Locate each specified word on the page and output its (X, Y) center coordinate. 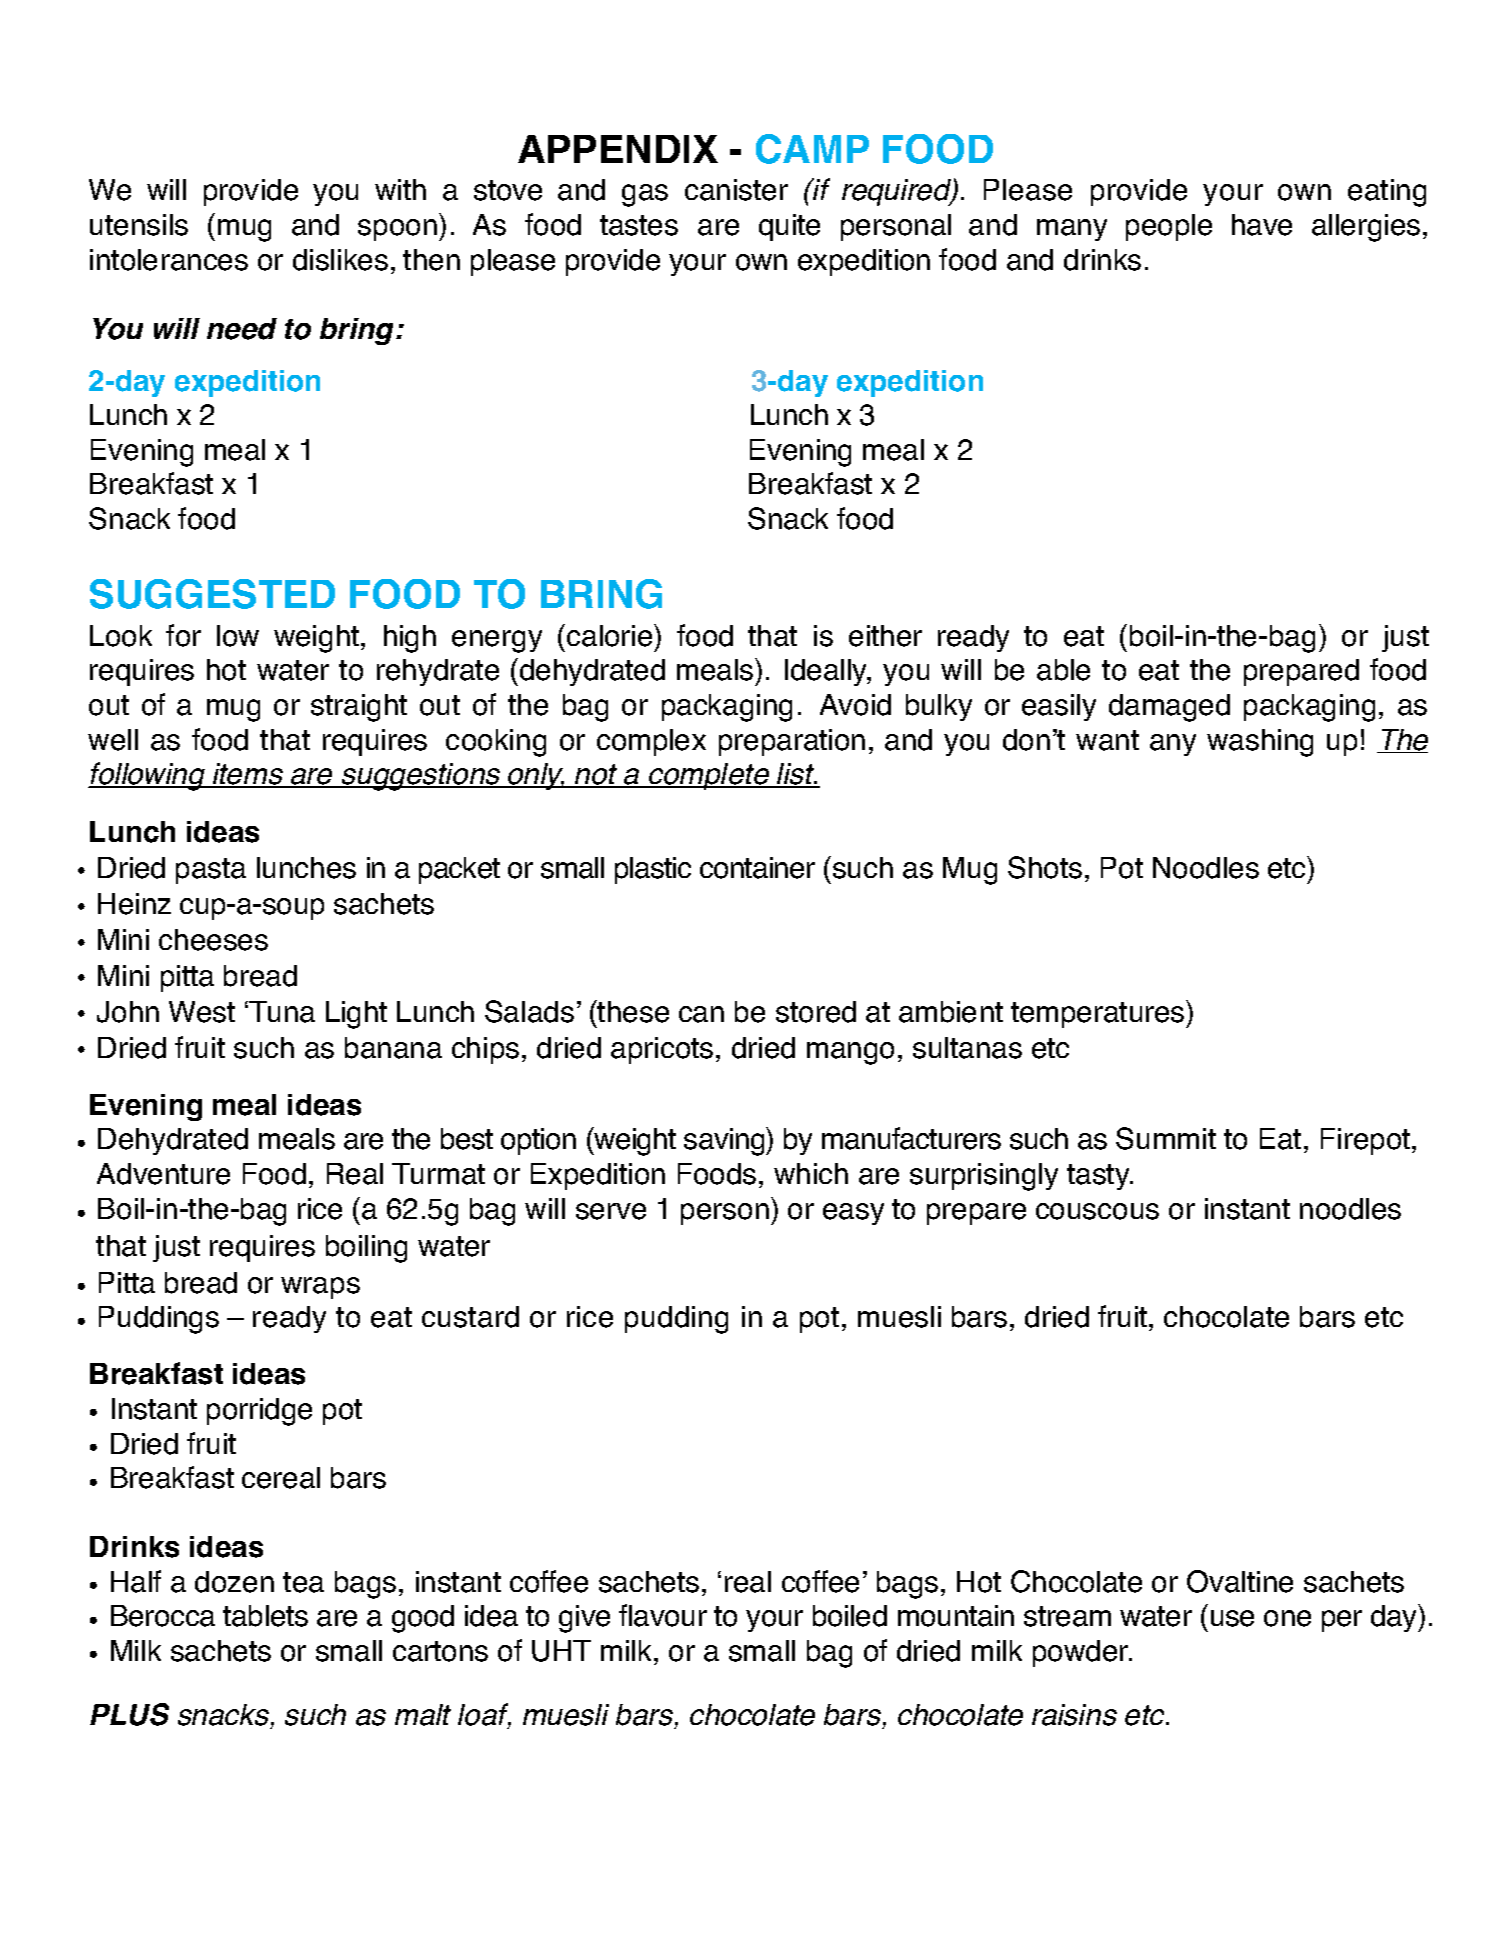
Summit (1166, 1138)
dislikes (340, 260)
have (1262, 225)
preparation (792, 742)
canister (736, 190)
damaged (1169, 708)
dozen (234, 1582)
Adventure (163, 1174)
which (811, 1173)
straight (359, 708)
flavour (663, 1615)
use (1232, 1618)
